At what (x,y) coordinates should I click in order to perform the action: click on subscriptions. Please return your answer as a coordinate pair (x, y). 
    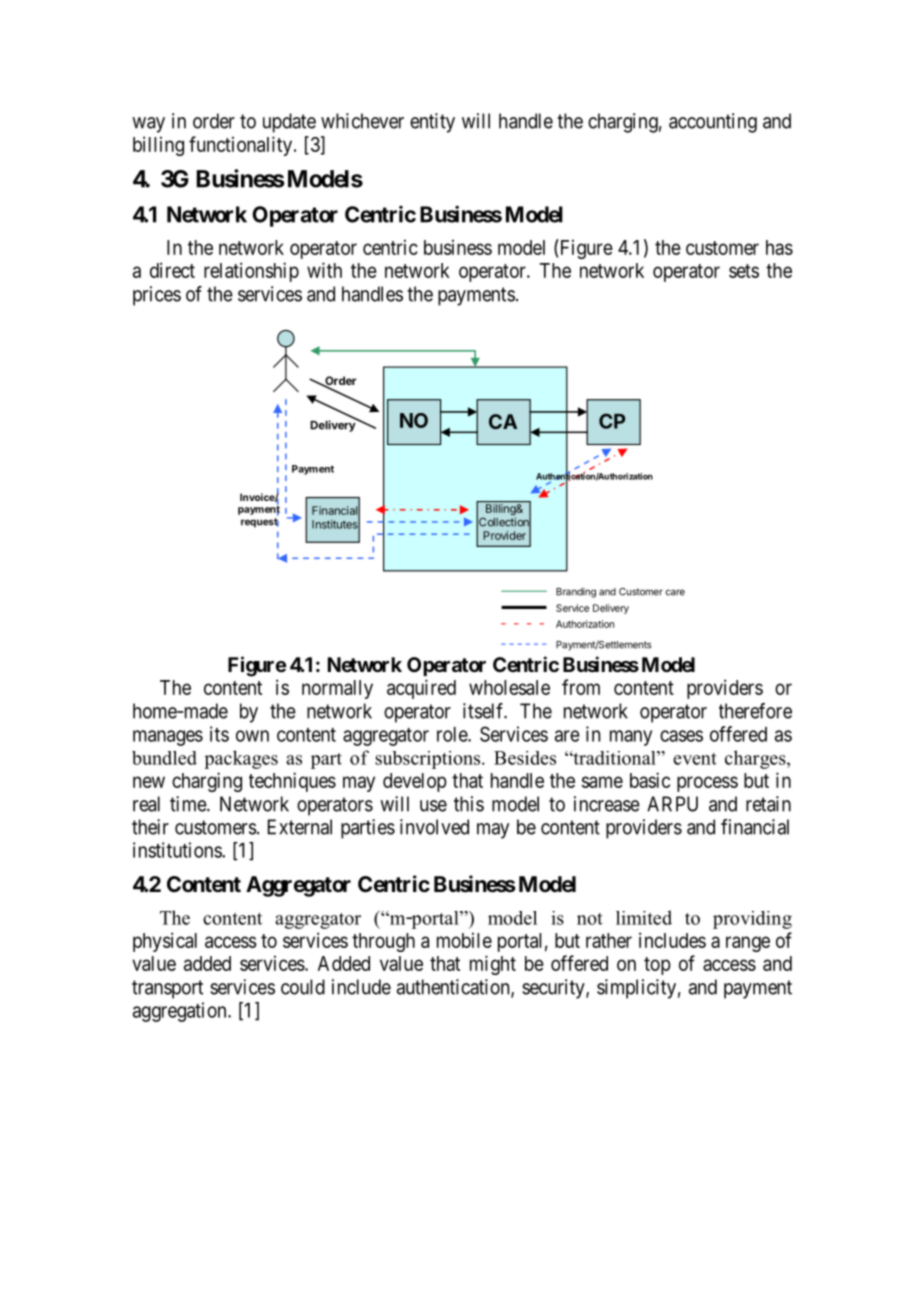
    Looking at the image, I should click on (429, 760).
